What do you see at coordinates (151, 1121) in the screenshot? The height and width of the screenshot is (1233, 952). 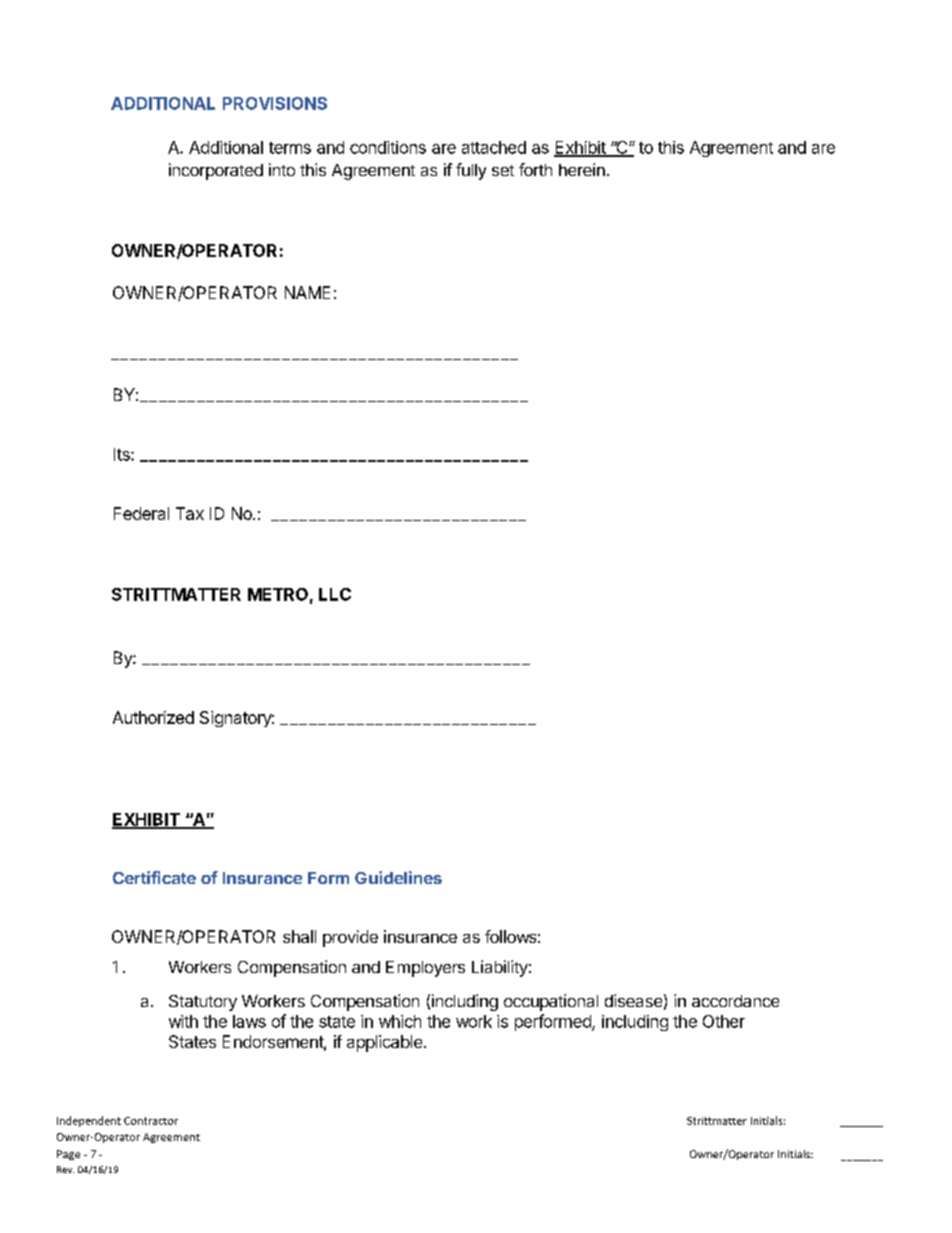 I see `Contractor` at bounding box center [151, 1121].
